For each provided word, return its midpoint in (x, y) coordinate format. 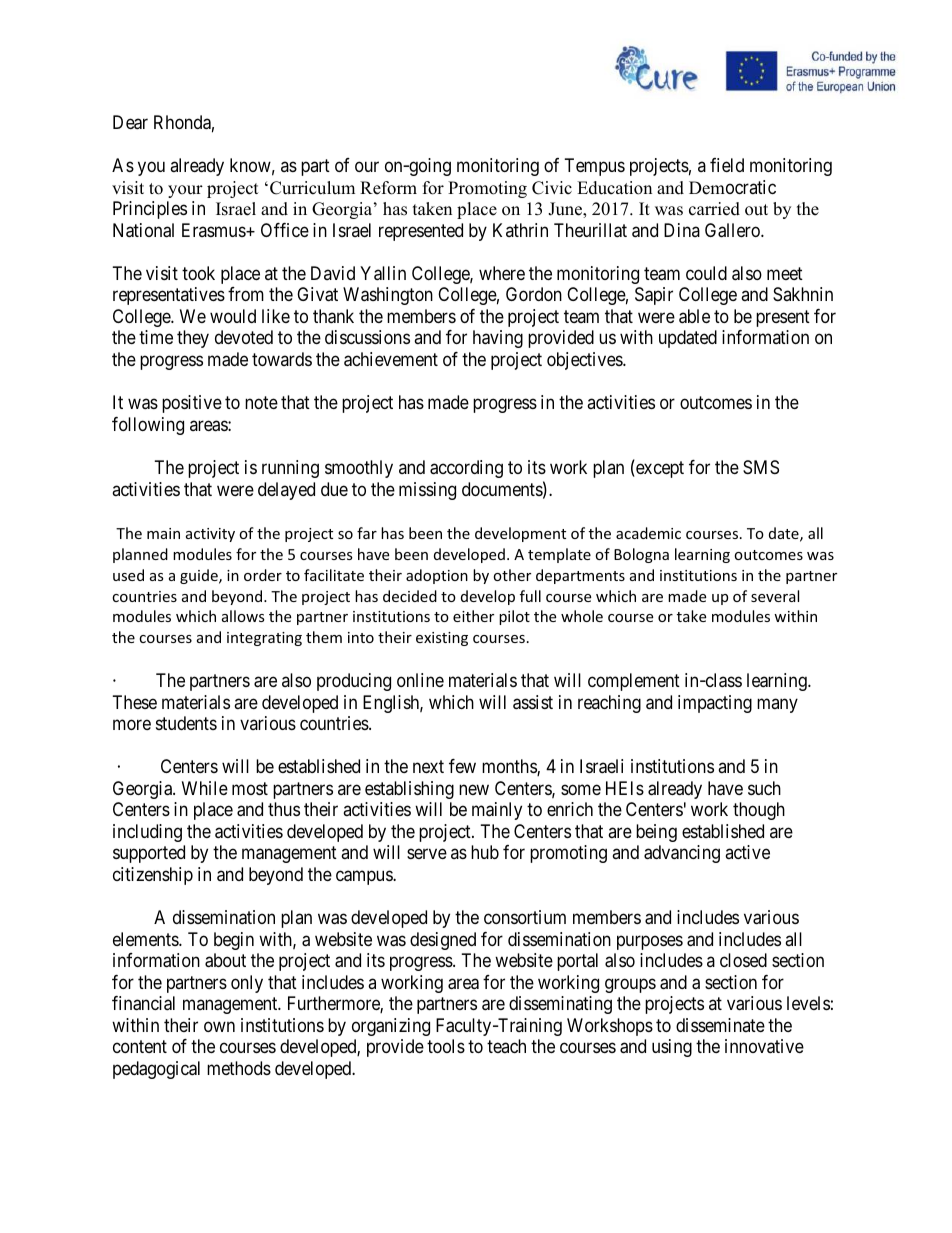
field (727, 165)
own (219, 1026)
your (185, 191)
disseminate (720, 1025)
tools (446, 1046)
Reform (388, 188)
